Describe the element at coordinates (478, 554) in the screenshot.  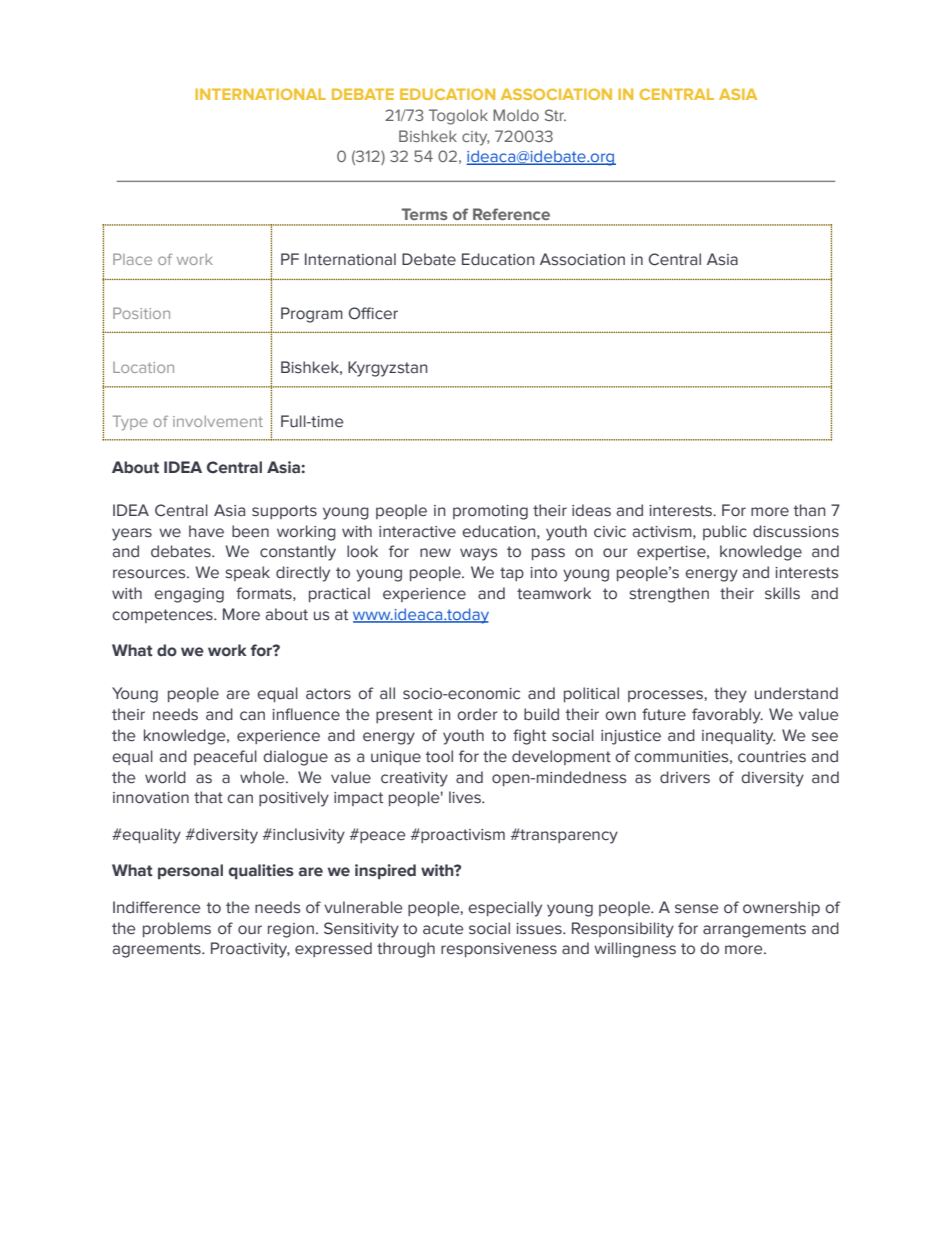
I see `ways` at that location.
